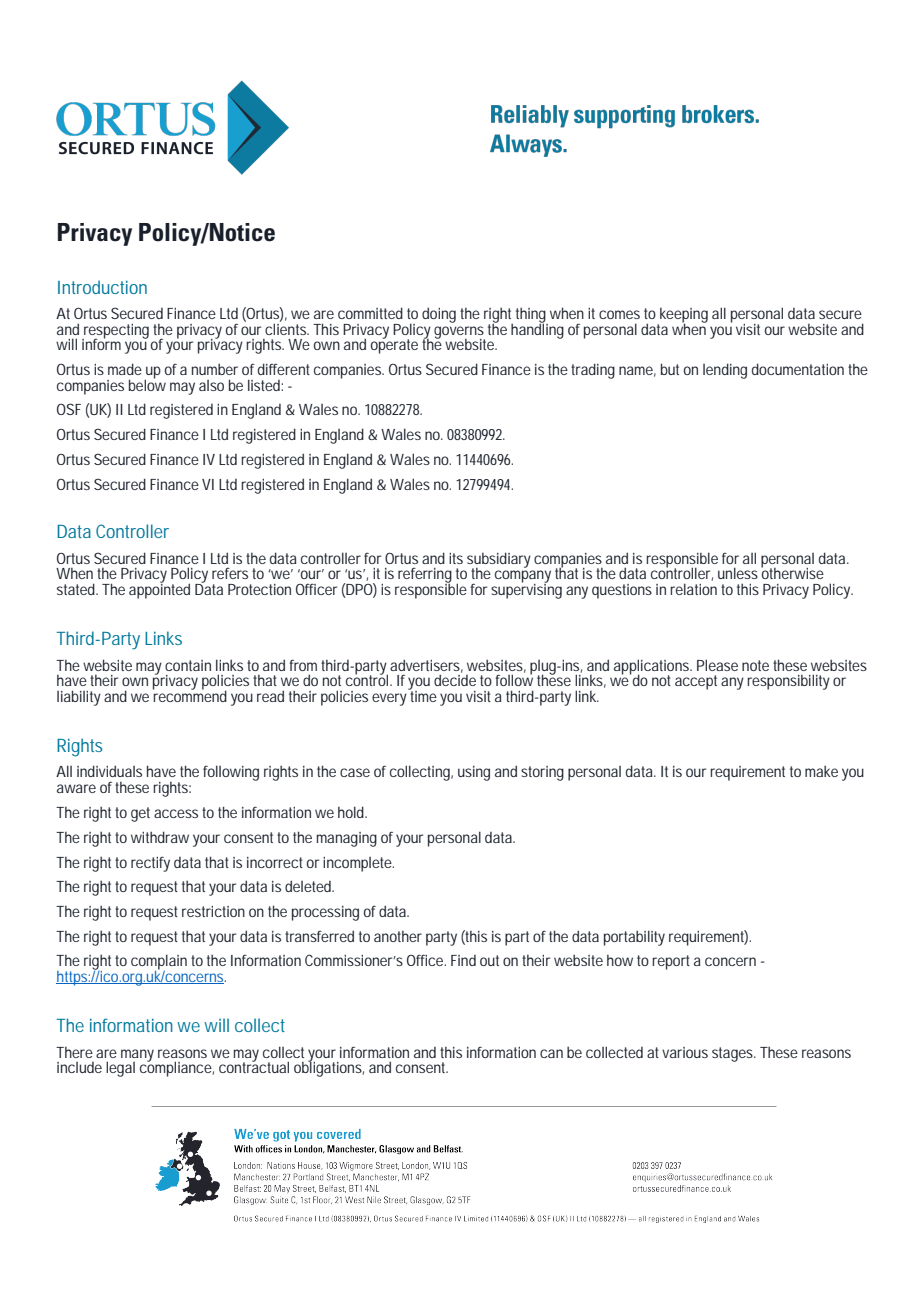 This page has height=1308, width=924. Describe the element at coordinates (389, 699) in the page. I see `every` at that location.
